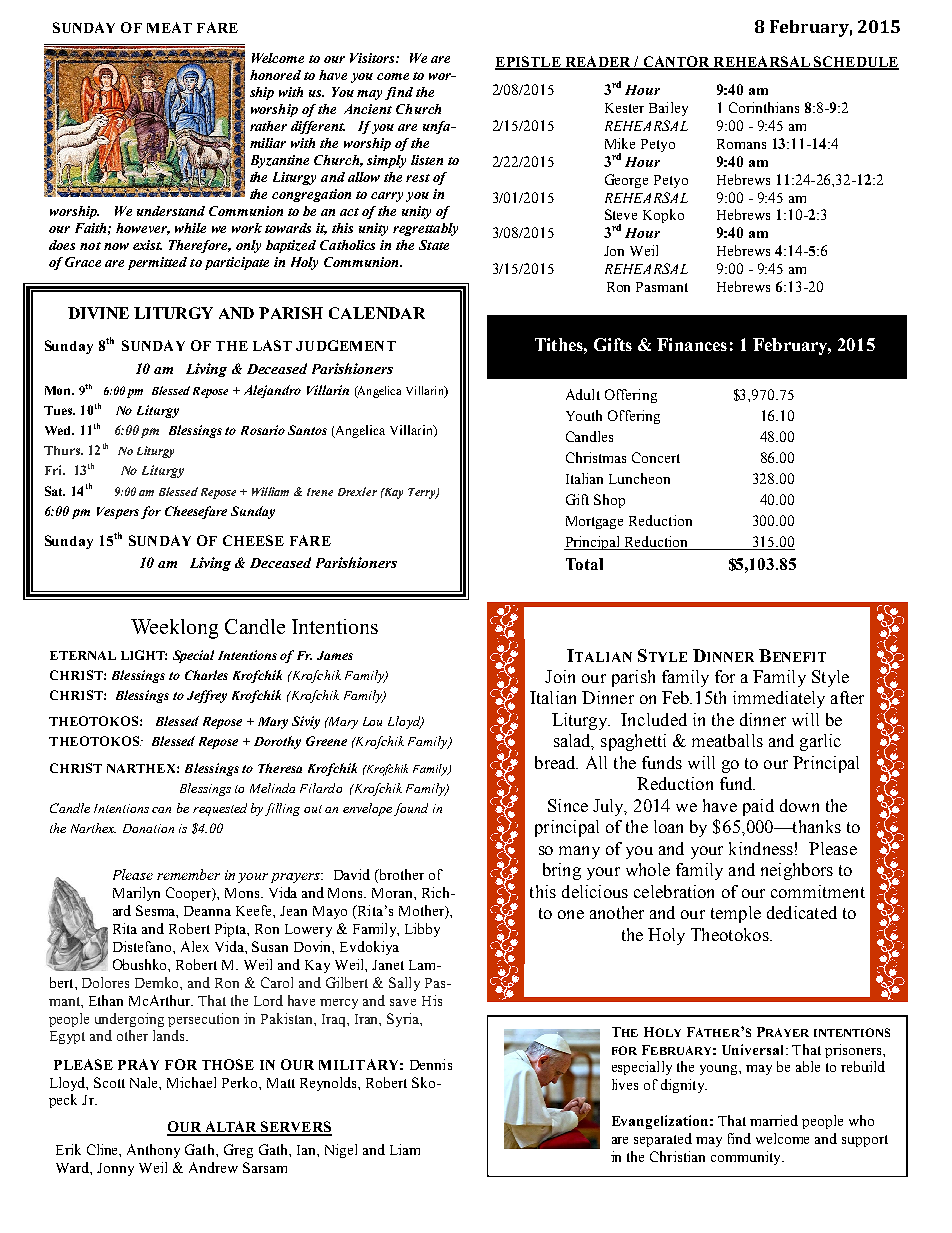  What do you see at coordinates (268, 126) in the page?
I see `rather` at bounding box center [268, 126].
